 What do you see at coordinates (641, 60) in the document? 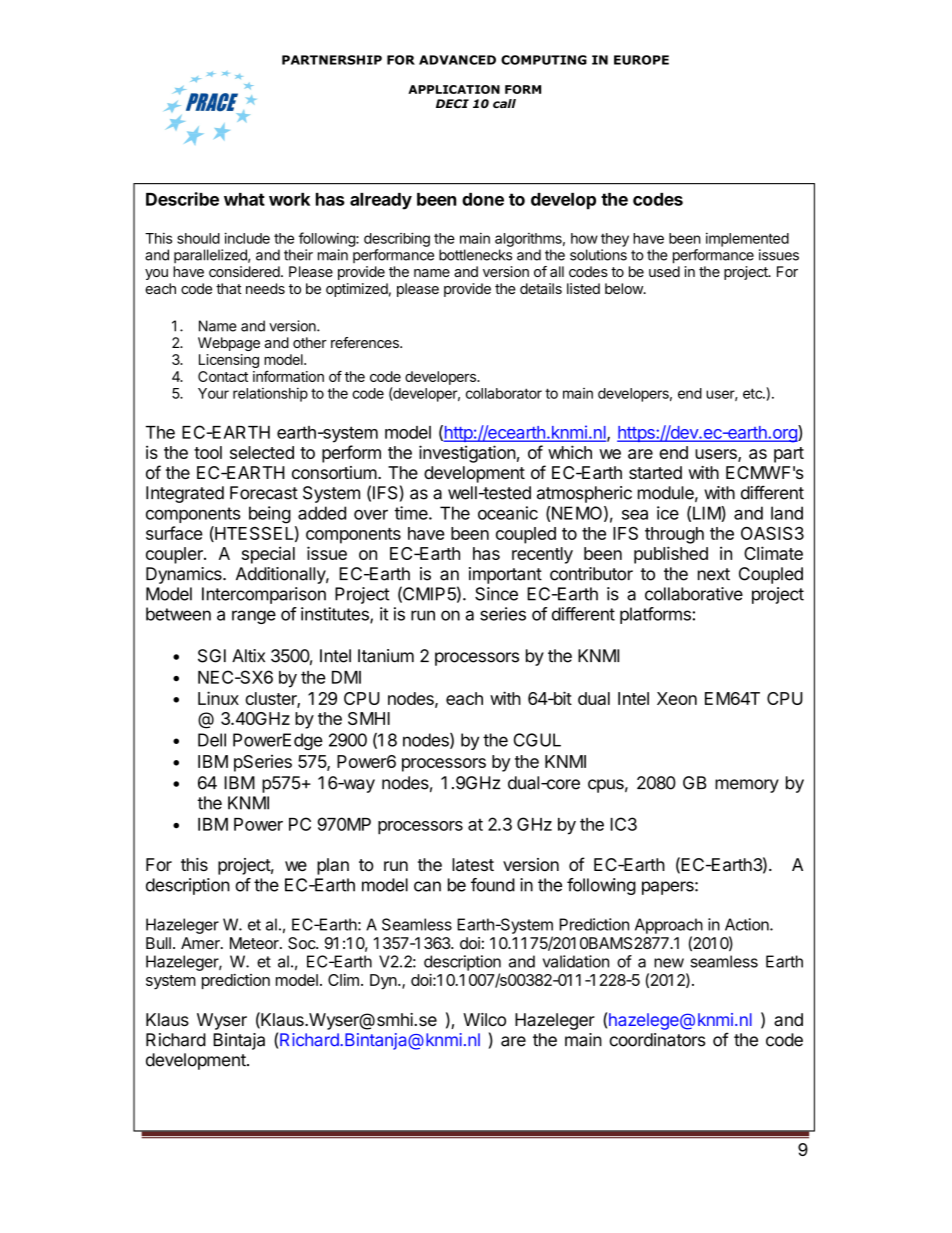
I see `EUROPE` at bounding box center [641, 60].
